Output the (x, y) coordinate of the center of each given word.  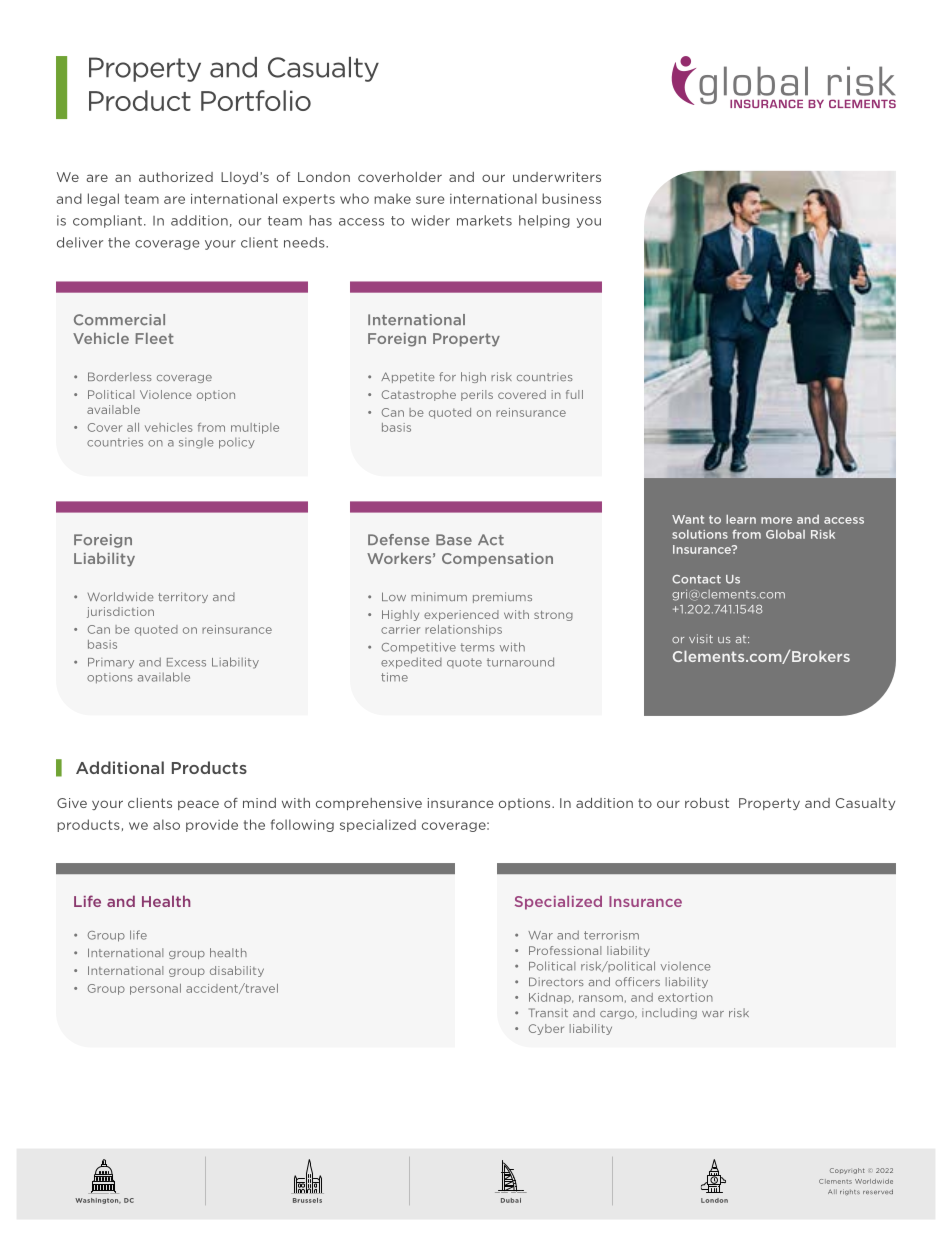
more (776, 520)
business (571, 198)
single (196, 443)
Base (454, 539)
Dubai (511, 1200)
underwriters (557, 177)
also (166, 824)
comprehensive (369, 804)
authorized (176, 177)
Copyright (847, 1171)
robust (707, 803)
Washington (98, 1201)
